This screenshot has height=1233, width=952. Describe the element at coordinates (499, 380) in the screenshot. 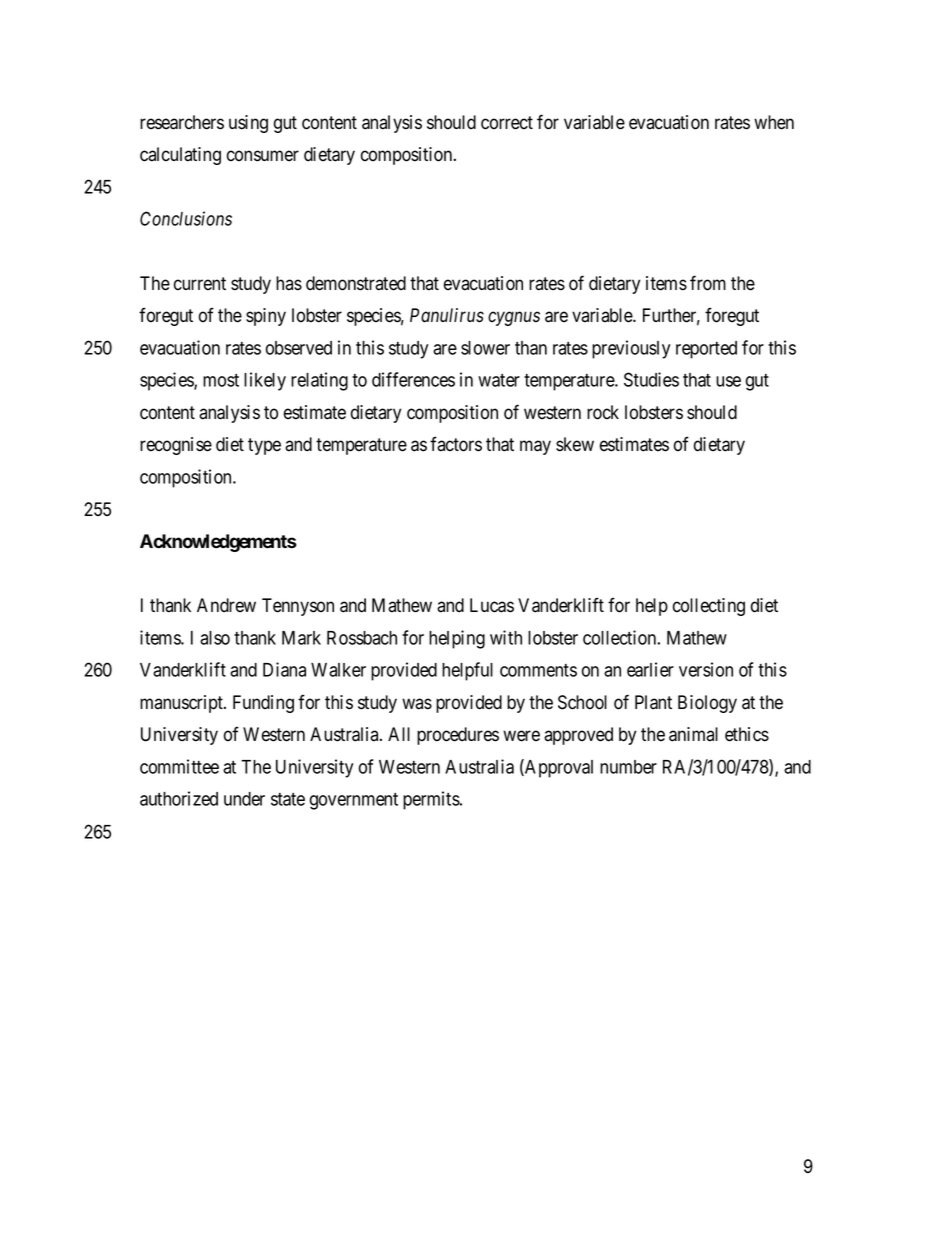

I see `water` at that location.
